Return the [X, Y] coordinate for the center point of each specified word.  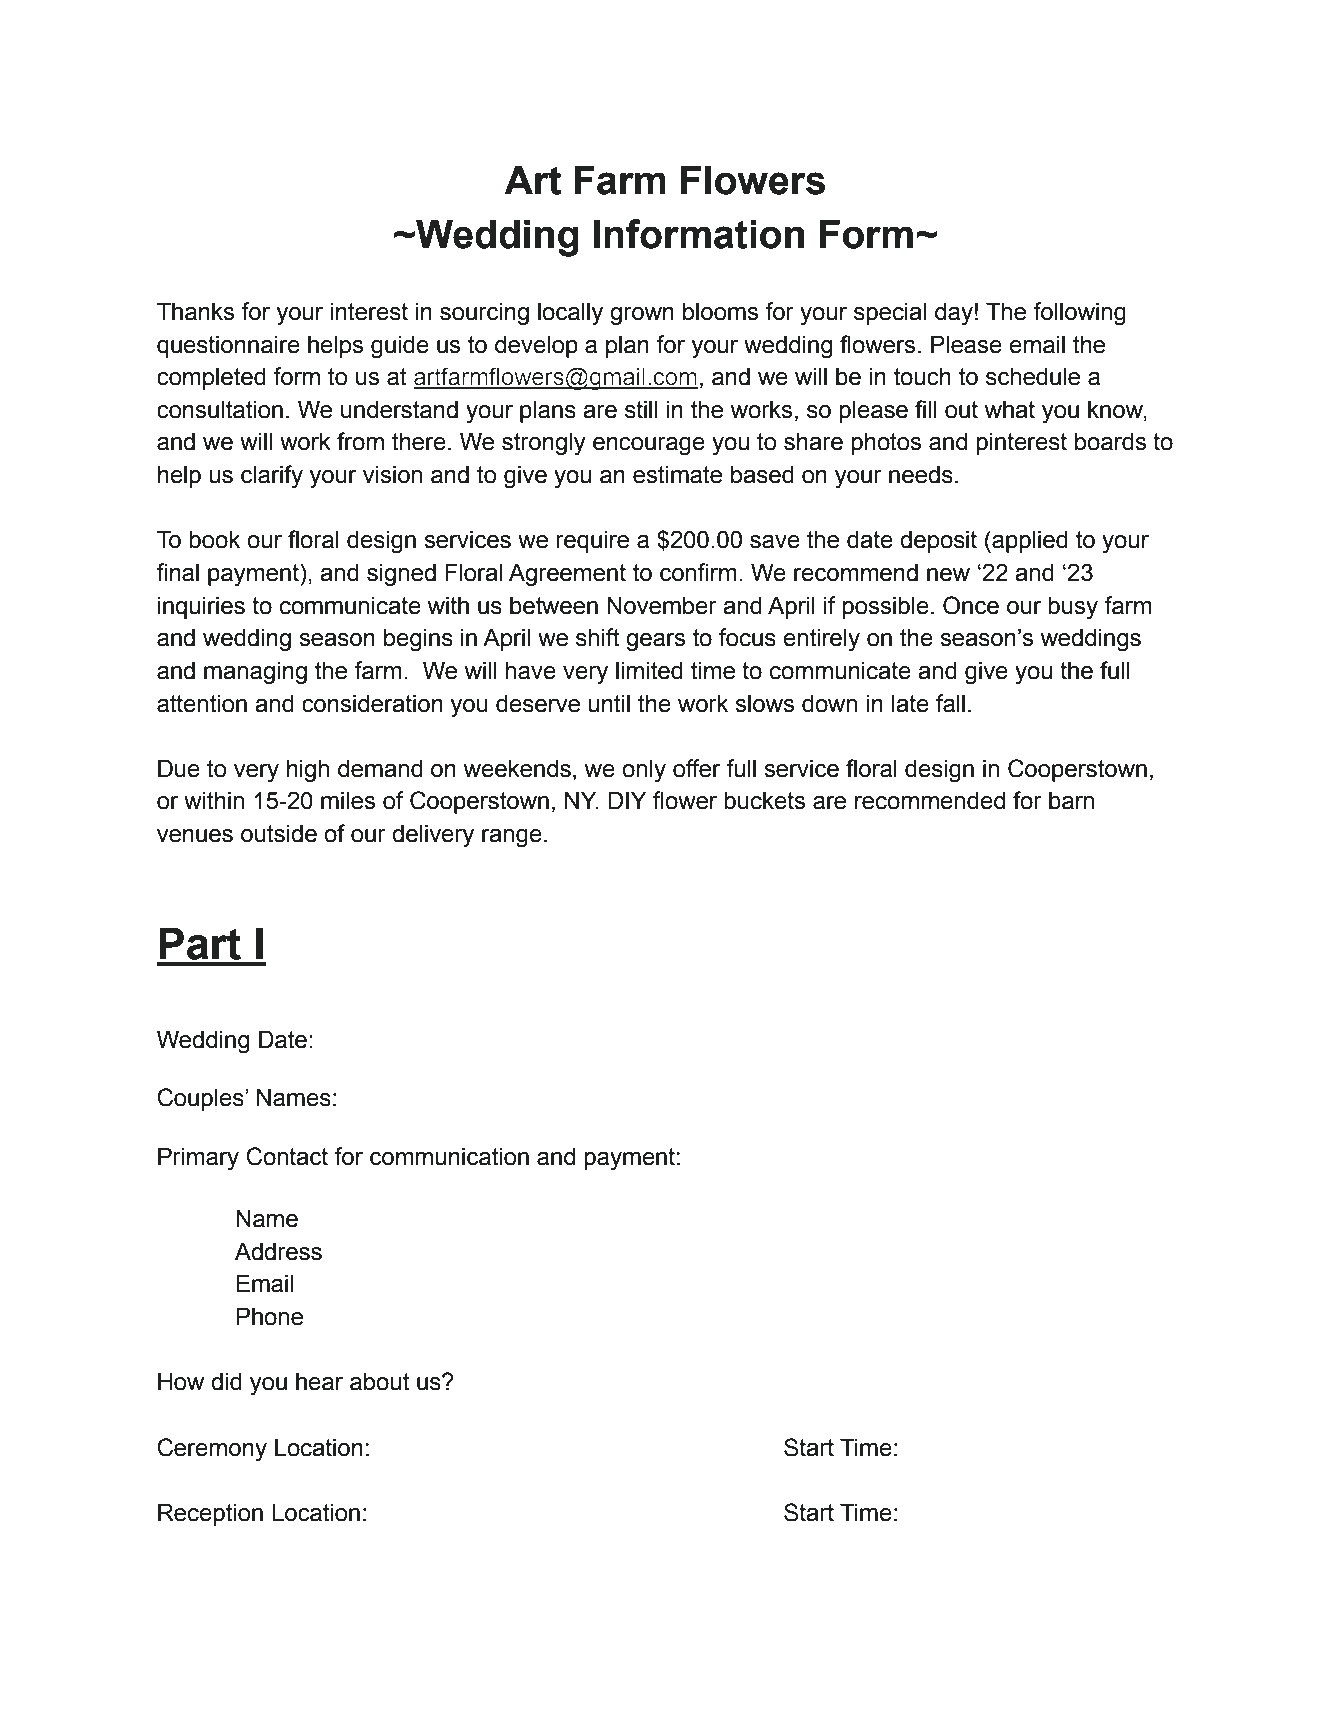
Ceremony [212, 1450]
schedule [1033, 376]
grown [642, 316]
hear [319, 1381]
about [379, 1381]
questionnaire [228, 346]
